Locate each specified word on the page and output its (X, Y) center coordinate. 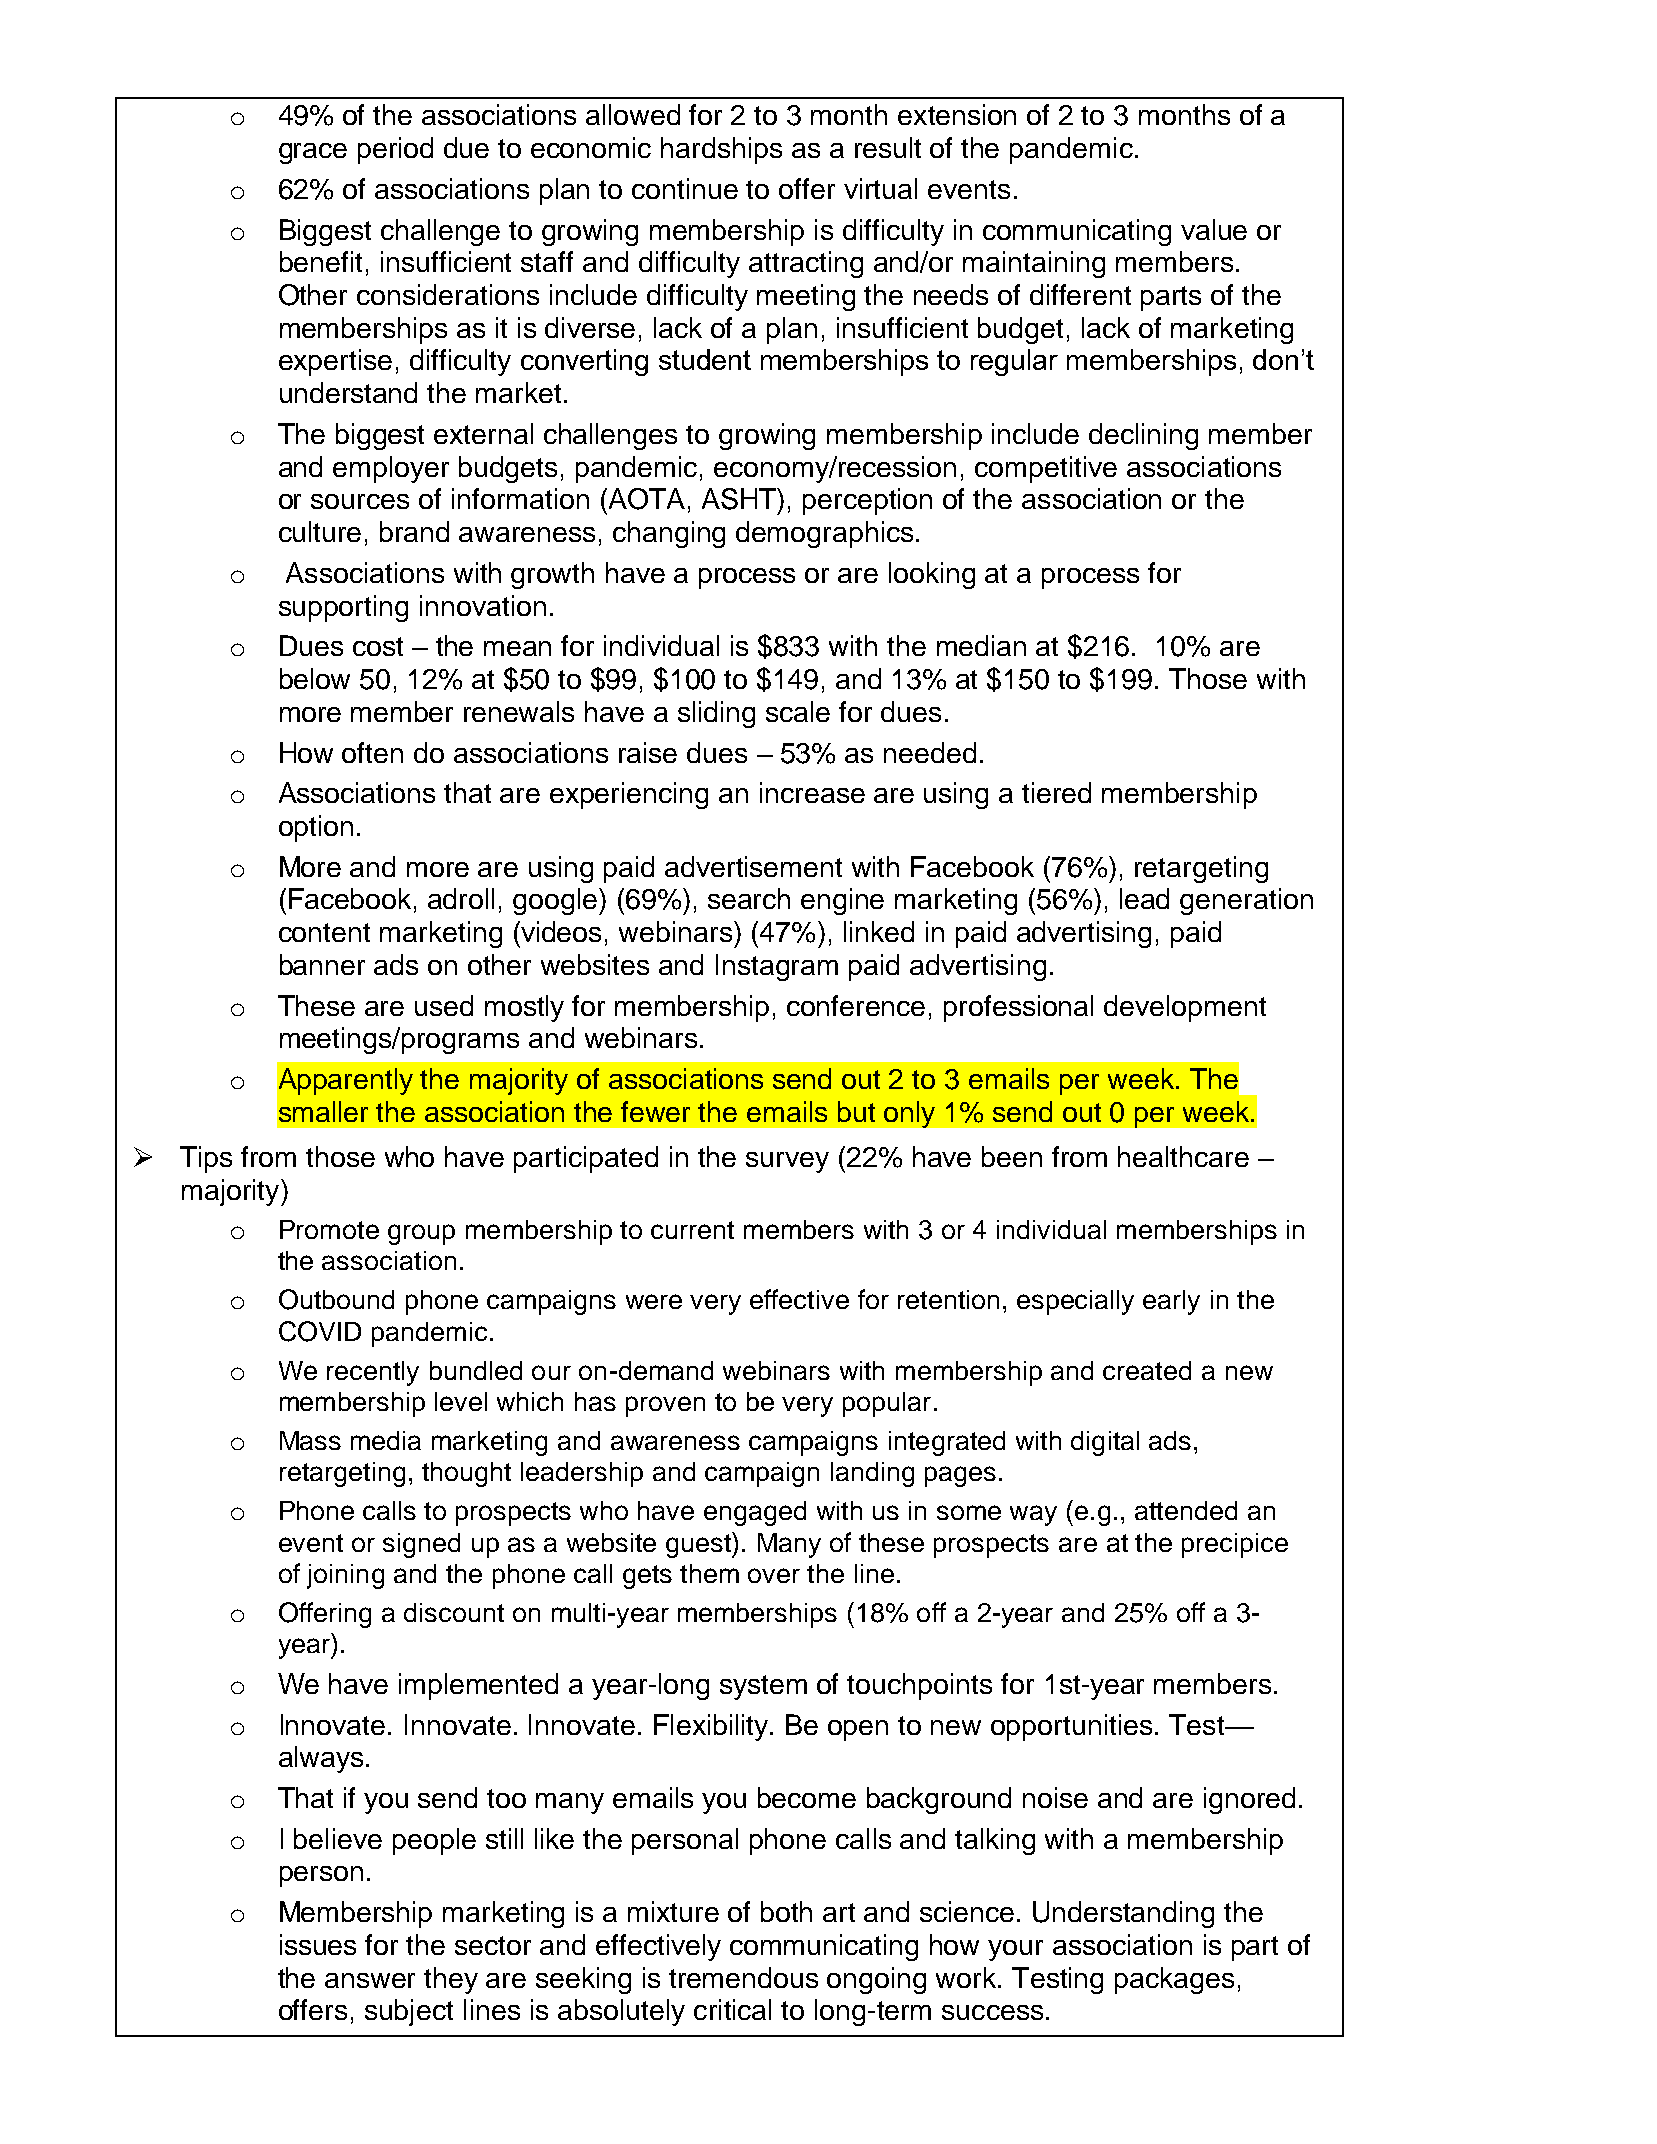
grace (313, 153)
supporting (343, 608)
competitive (1046, 469)
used (444, 1005)
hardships (721, 150)
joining (345, 1576)
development (1185, 1008)
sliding (716, 714)
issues (318, 1944)
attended (1186, 1510)
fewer (655, 1111)
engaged (755, 1513)
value (1214, 229)
